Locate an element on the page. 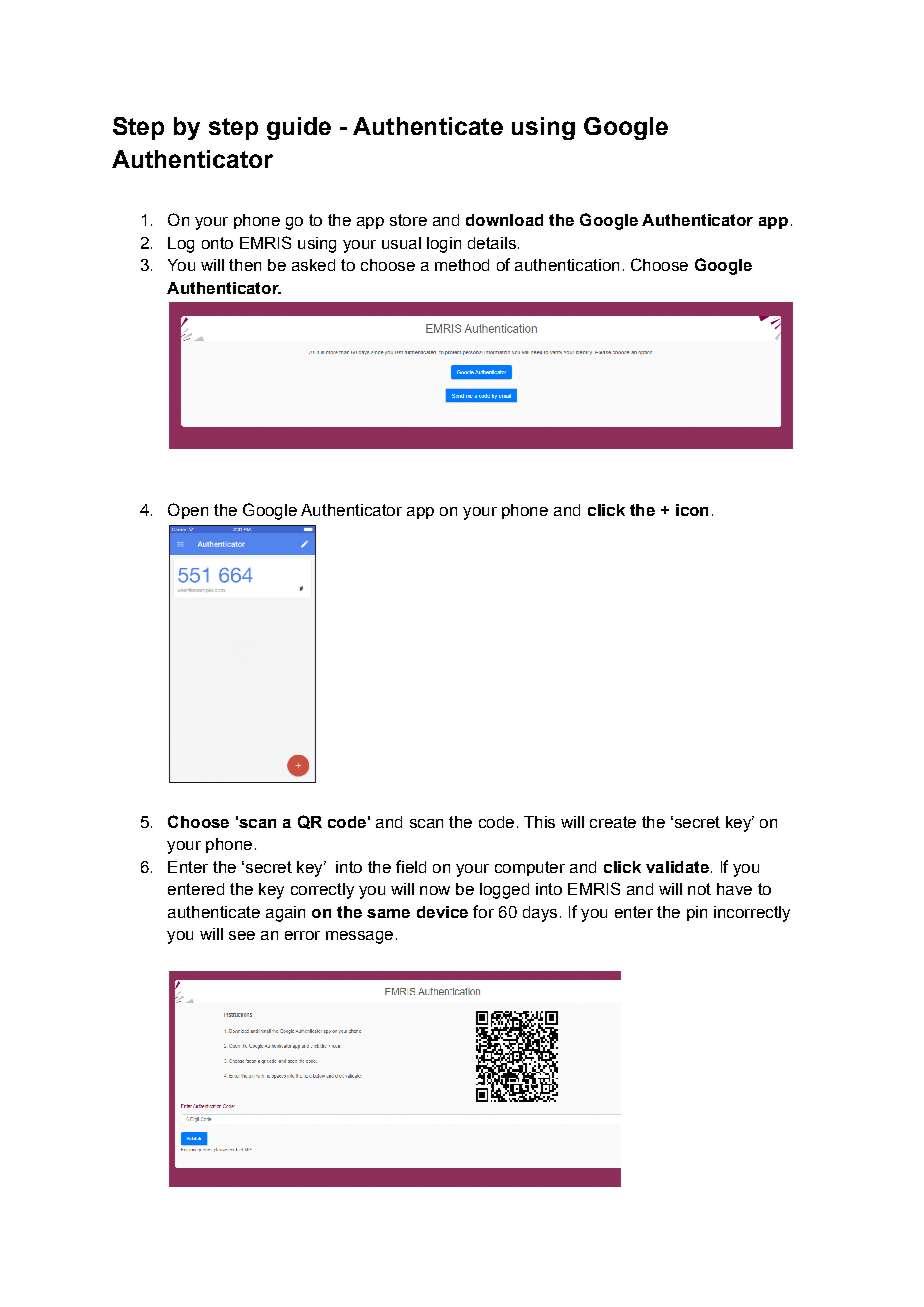 The width and height of the image is (924, 1307). This is located at coordinates (539, 822).
